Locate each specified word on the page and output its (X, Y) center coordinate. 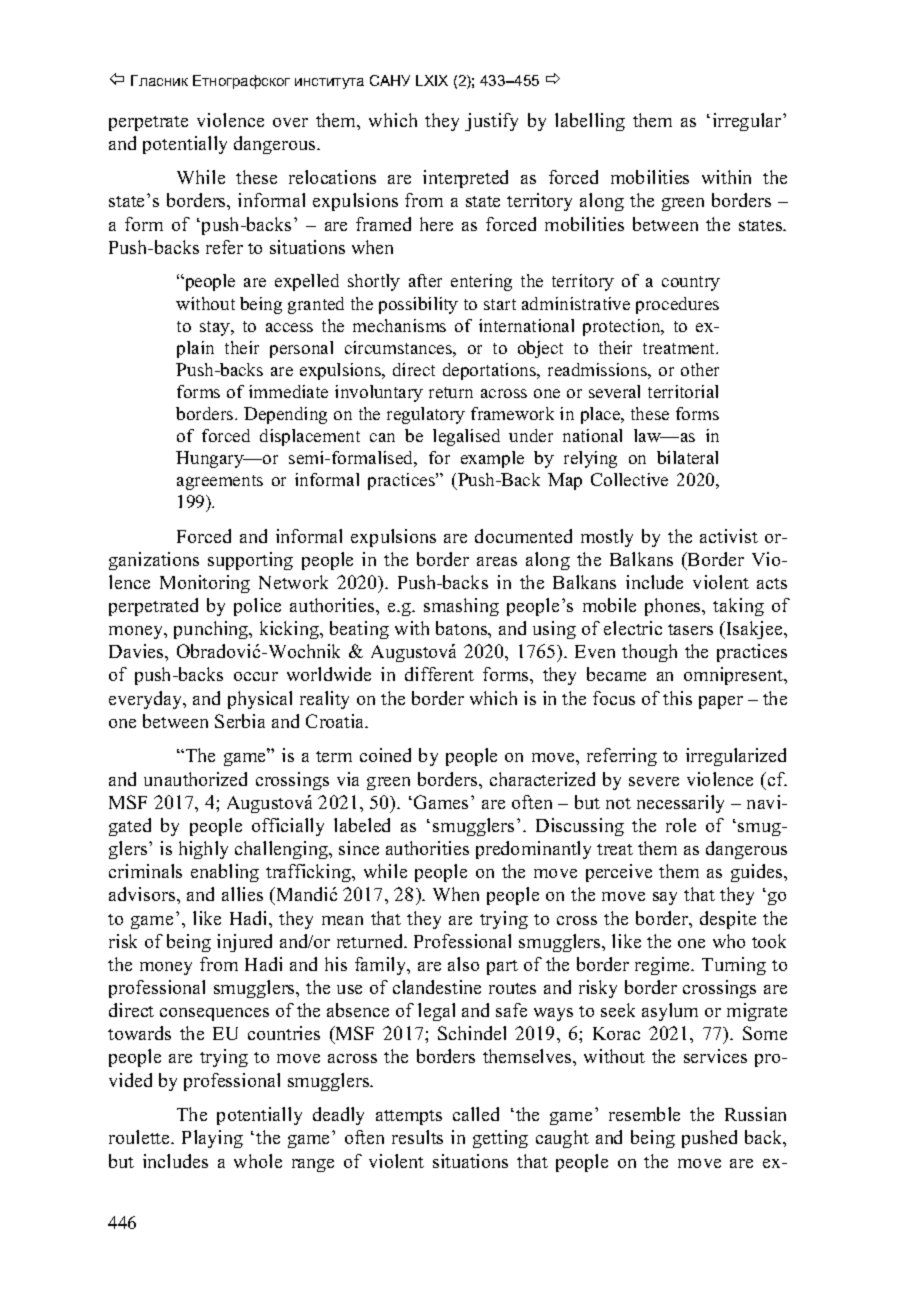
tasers (690, 629)
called (476, 1114)
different (439, 674)
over (290, 122)
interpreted (465, 179)
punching (212, 630)
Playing (212, 1139)
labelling (590, 122)
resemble (644, 1114)
